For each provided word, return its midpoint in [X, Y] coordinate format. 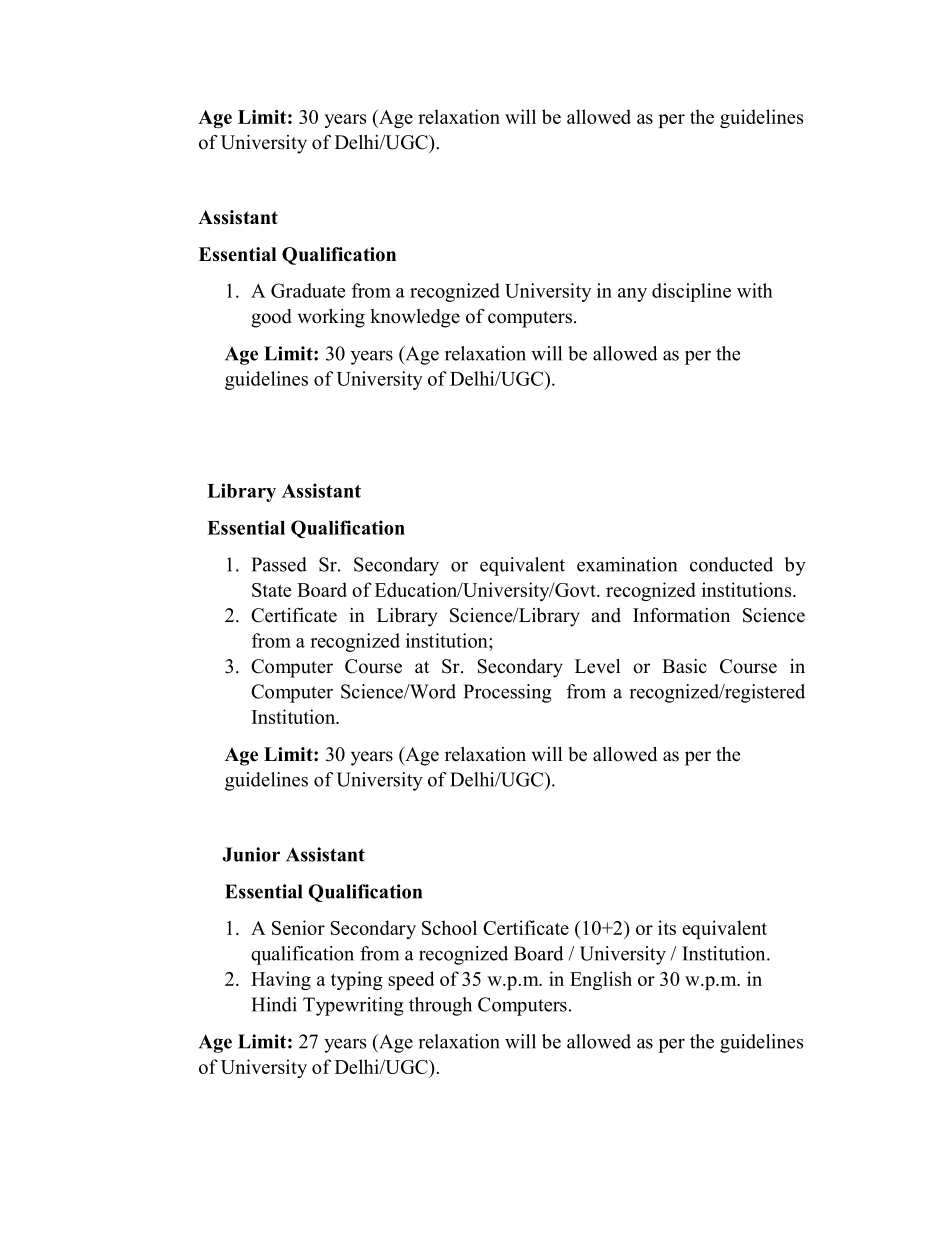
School [449, 927]
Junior [251, 854]
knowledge [415, 318]
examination [627, 564]
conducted [731, 564]
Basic [684, 666]
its [667, 927]
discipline [691, 292]
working [331, 318]
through [440, 1006]
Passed [279, 564]
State [271, 590]
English [601, 980]
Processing [507, 693]
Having [281, 980]
